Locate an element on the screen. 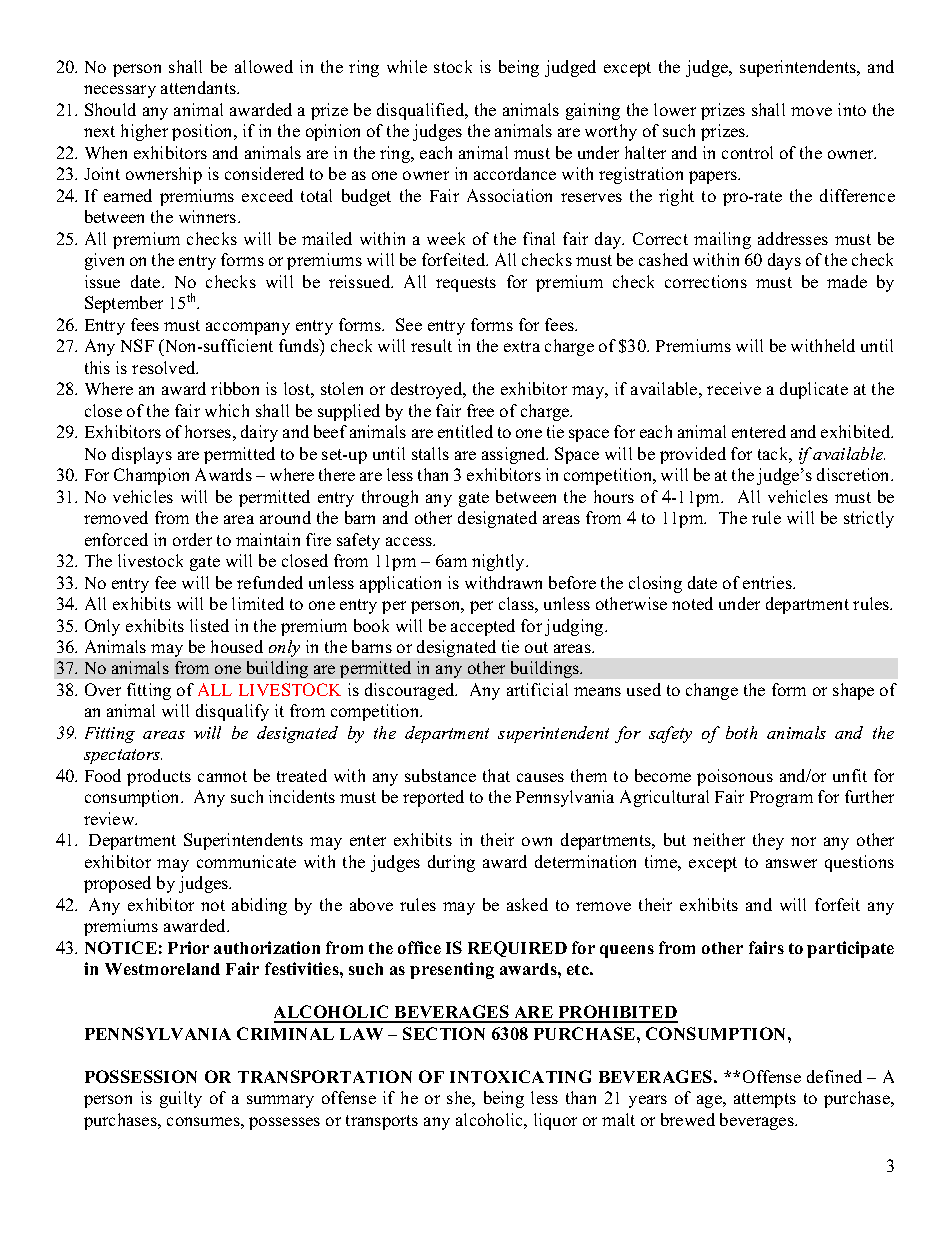  liquor is located at coordinates (555, 1121).
